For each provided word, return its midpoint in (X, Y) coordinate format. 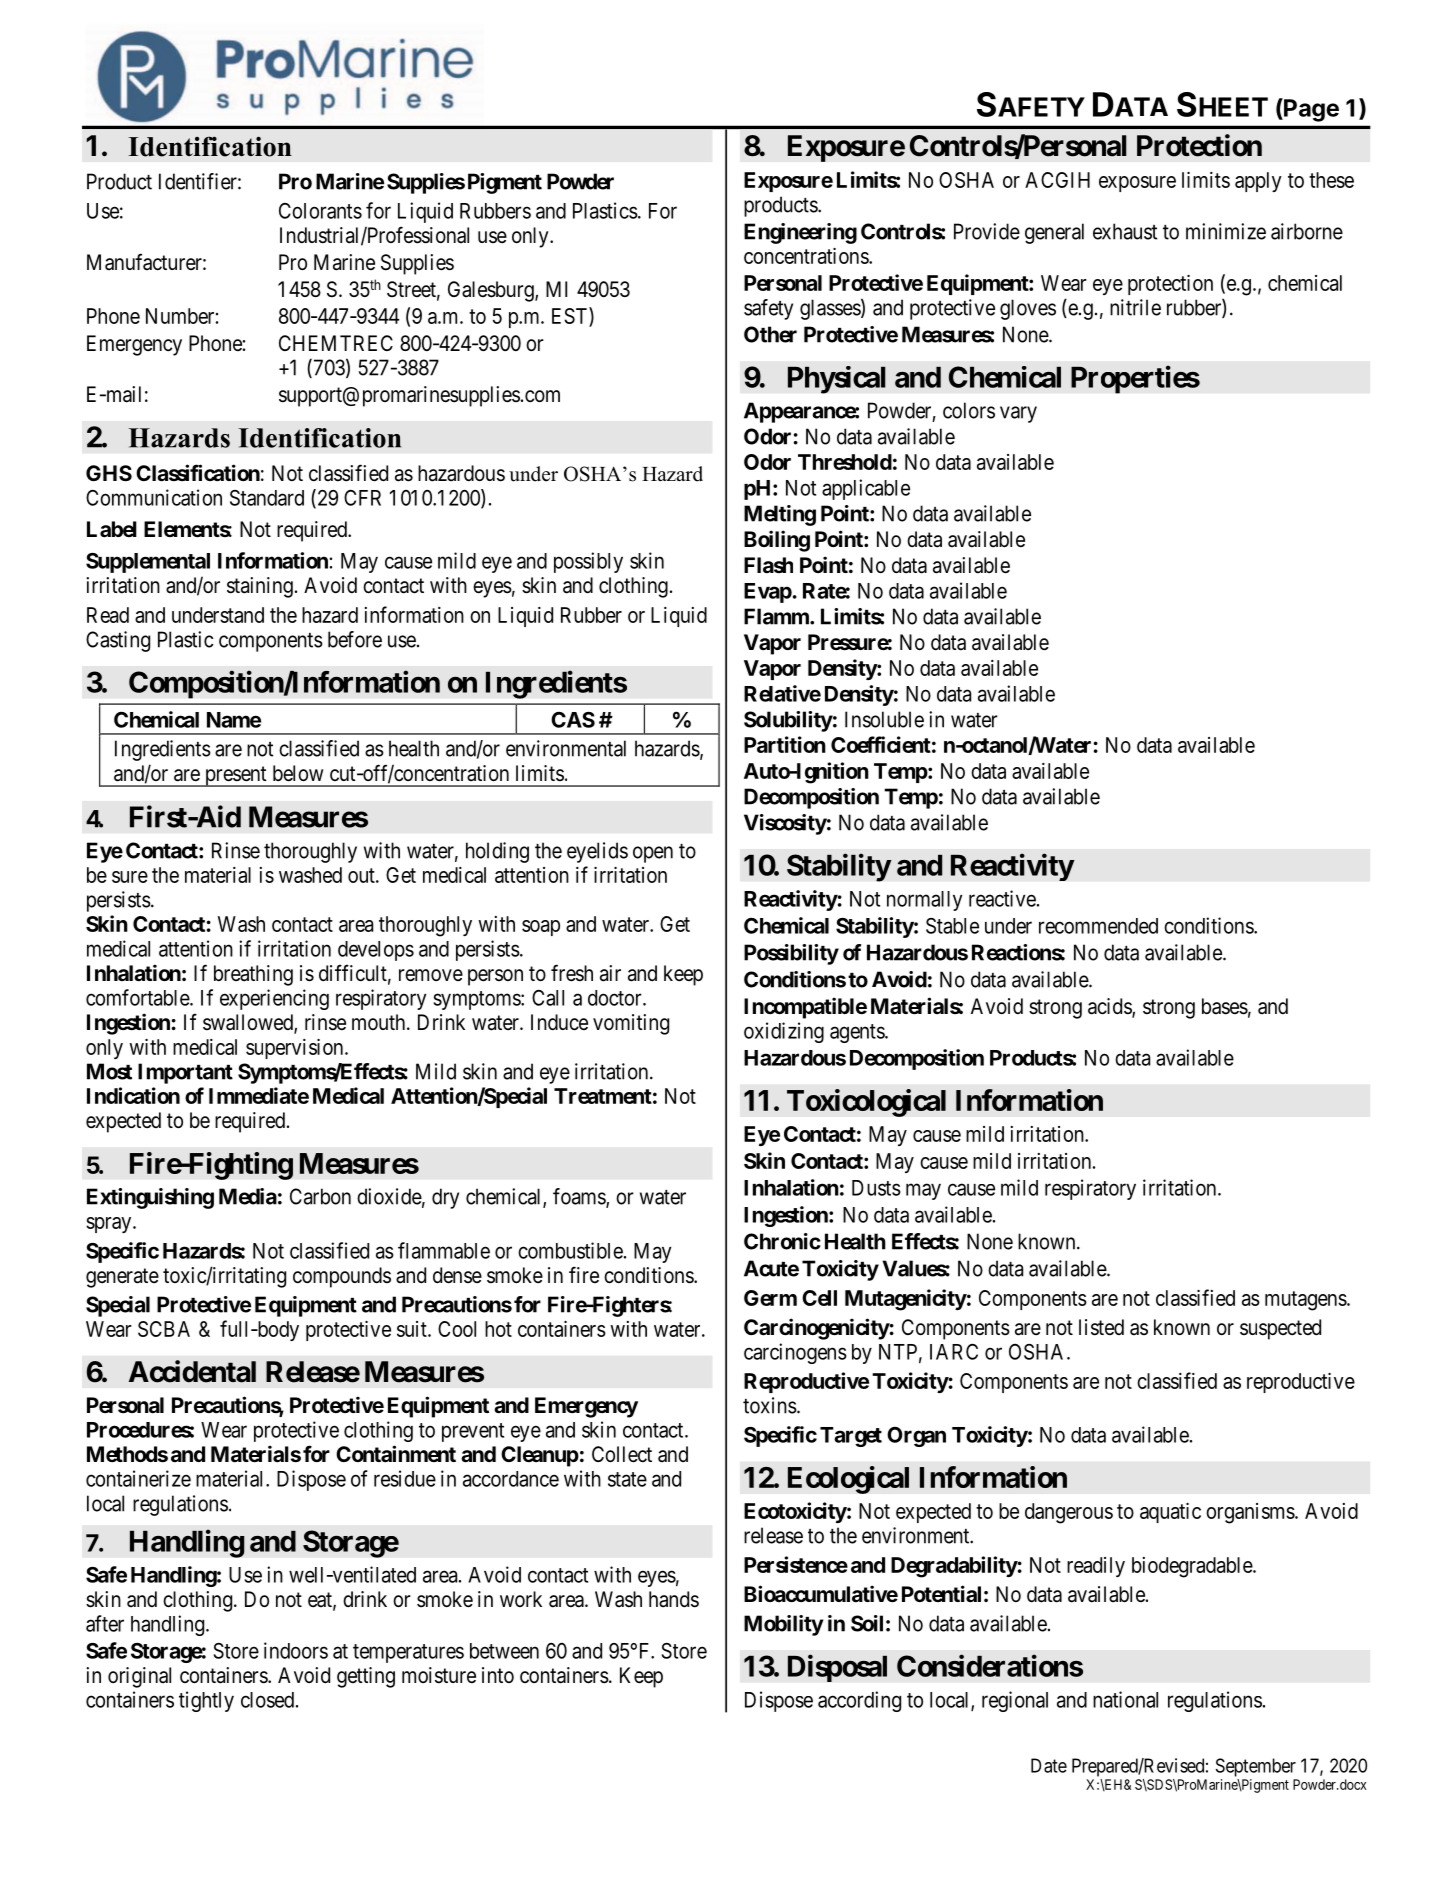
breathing (253, 975)
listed (1101, 1327)
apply (1258, 182)
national (1125, 1699)
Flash (768, 565)
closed (267, 1700)
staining (260, 587)
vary (1018, 414)
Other (770, 334)
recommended (1098, 926)
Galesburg (492, 291)
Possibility (791, 954)
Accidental (192, 1371)
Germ (770, 1298)
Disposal (837, 1668)
